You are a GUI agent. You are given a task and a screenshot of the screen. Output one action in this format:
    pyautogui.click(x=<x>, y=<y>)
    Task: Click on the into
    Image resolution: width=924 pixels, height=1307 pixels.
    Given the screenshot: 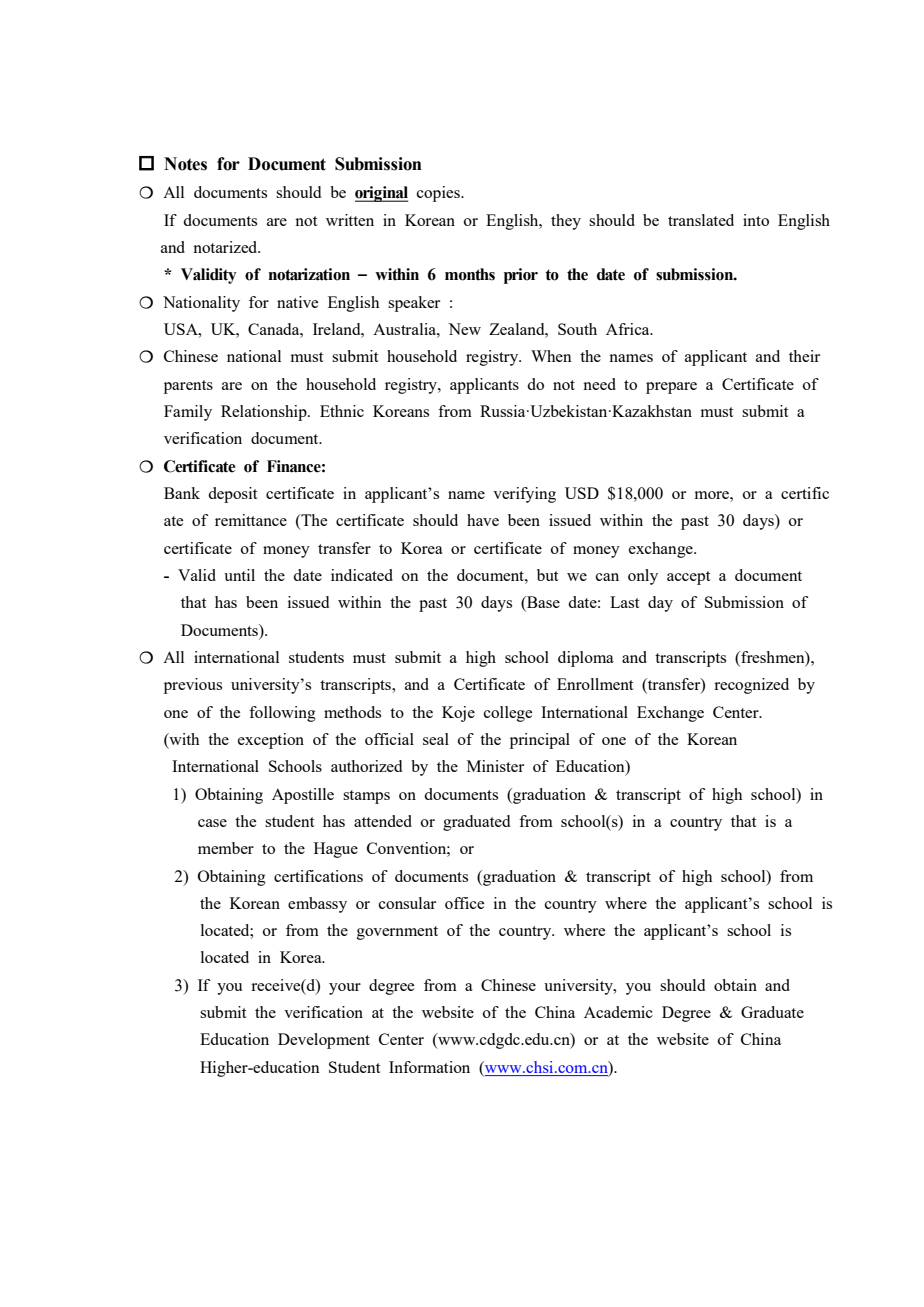 What is the action you would take?
    pyautogui.click(x=756, y=220)
